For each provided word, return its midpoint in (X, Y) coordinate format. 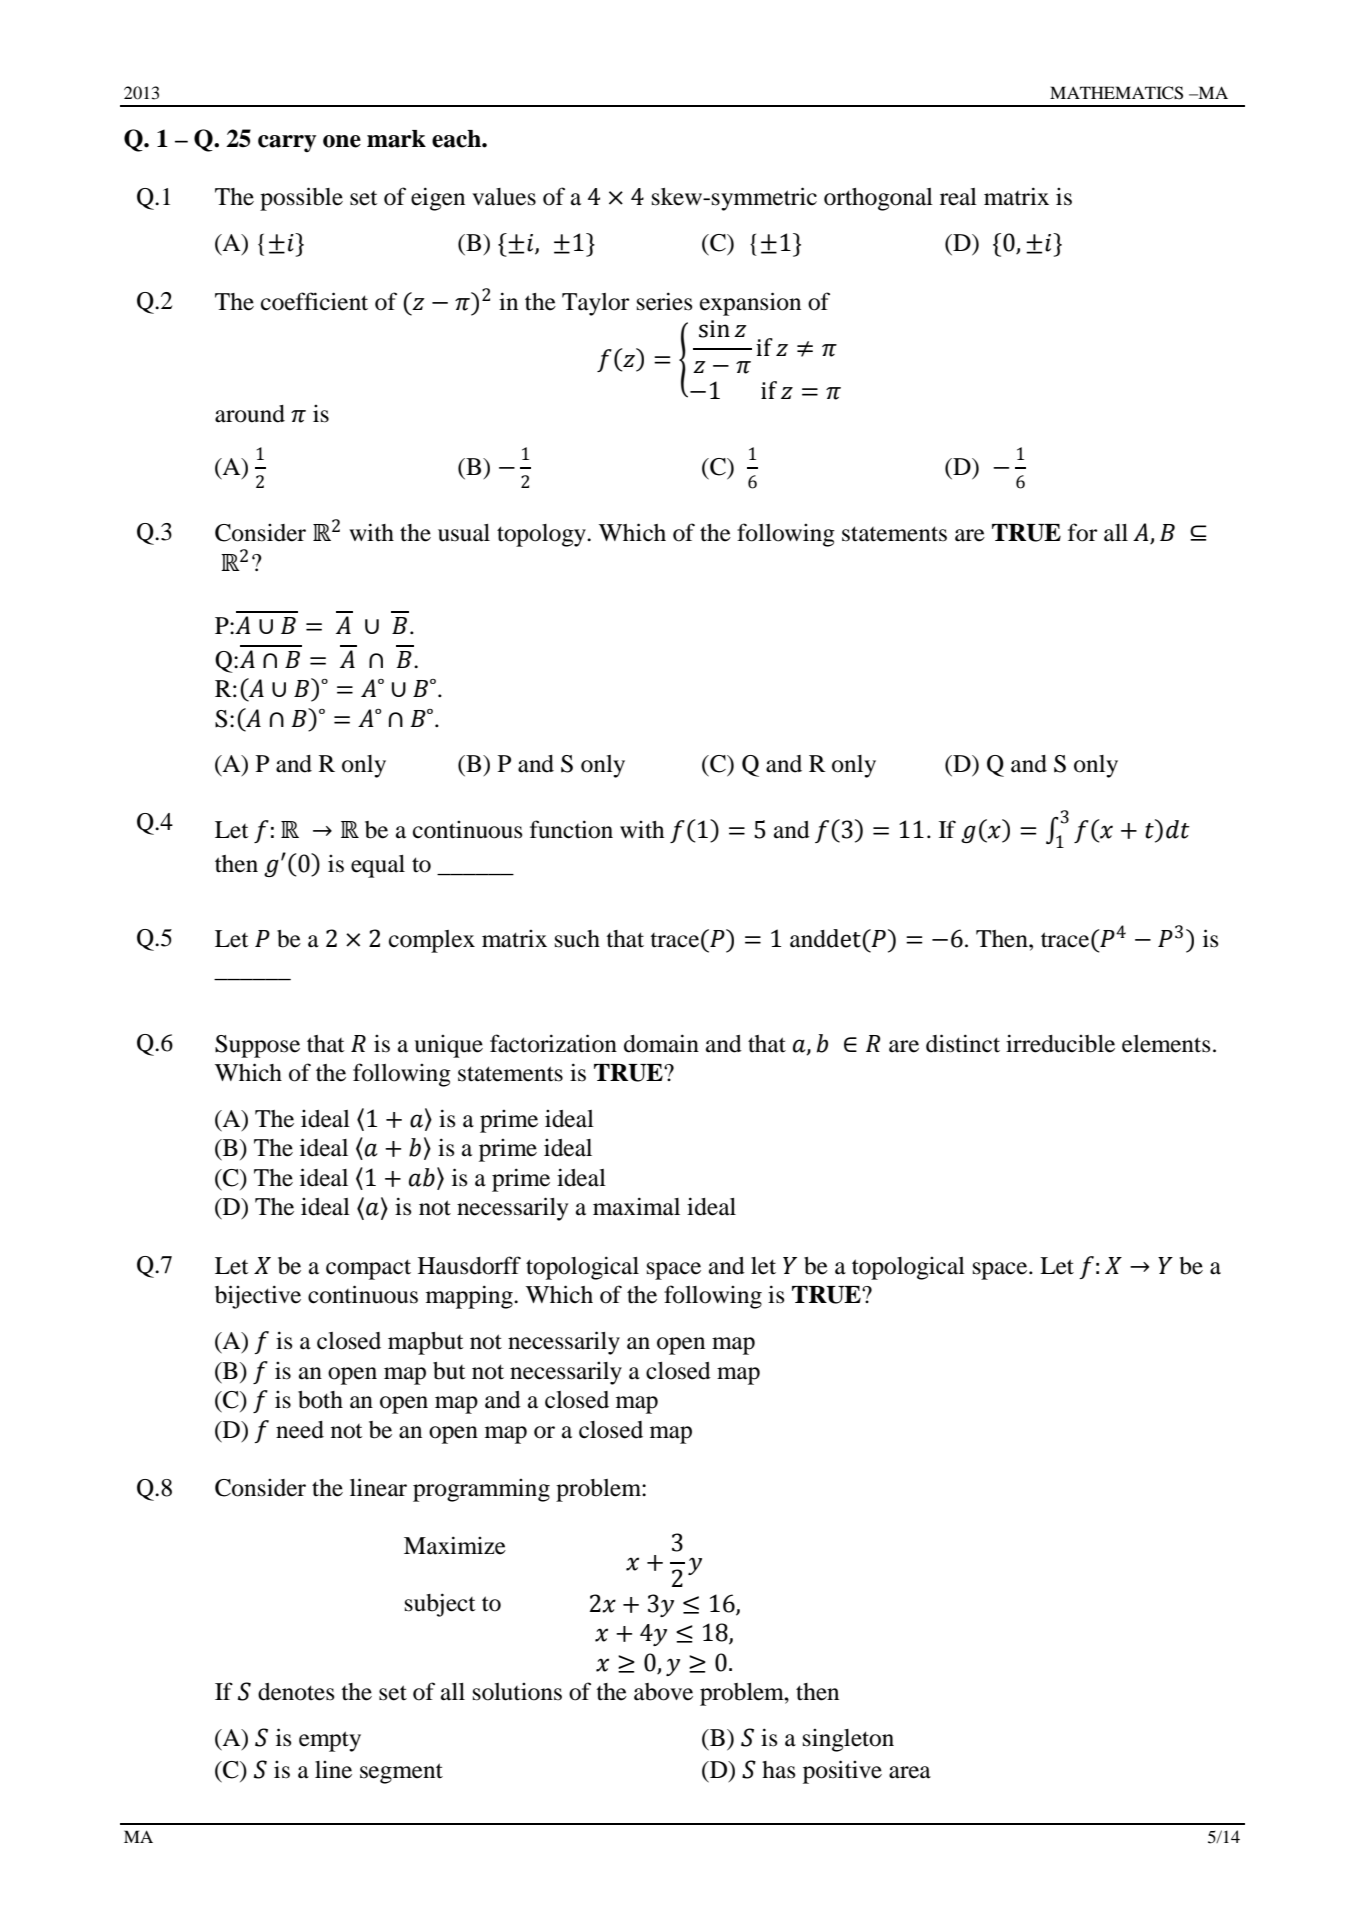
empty (330, 1741)
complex (432, 941)
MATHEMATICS (1116, 93)
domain (661, 1043)
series (664, 301)
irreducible (1060, 1043)
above (663, 1692)
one (342, 141)
